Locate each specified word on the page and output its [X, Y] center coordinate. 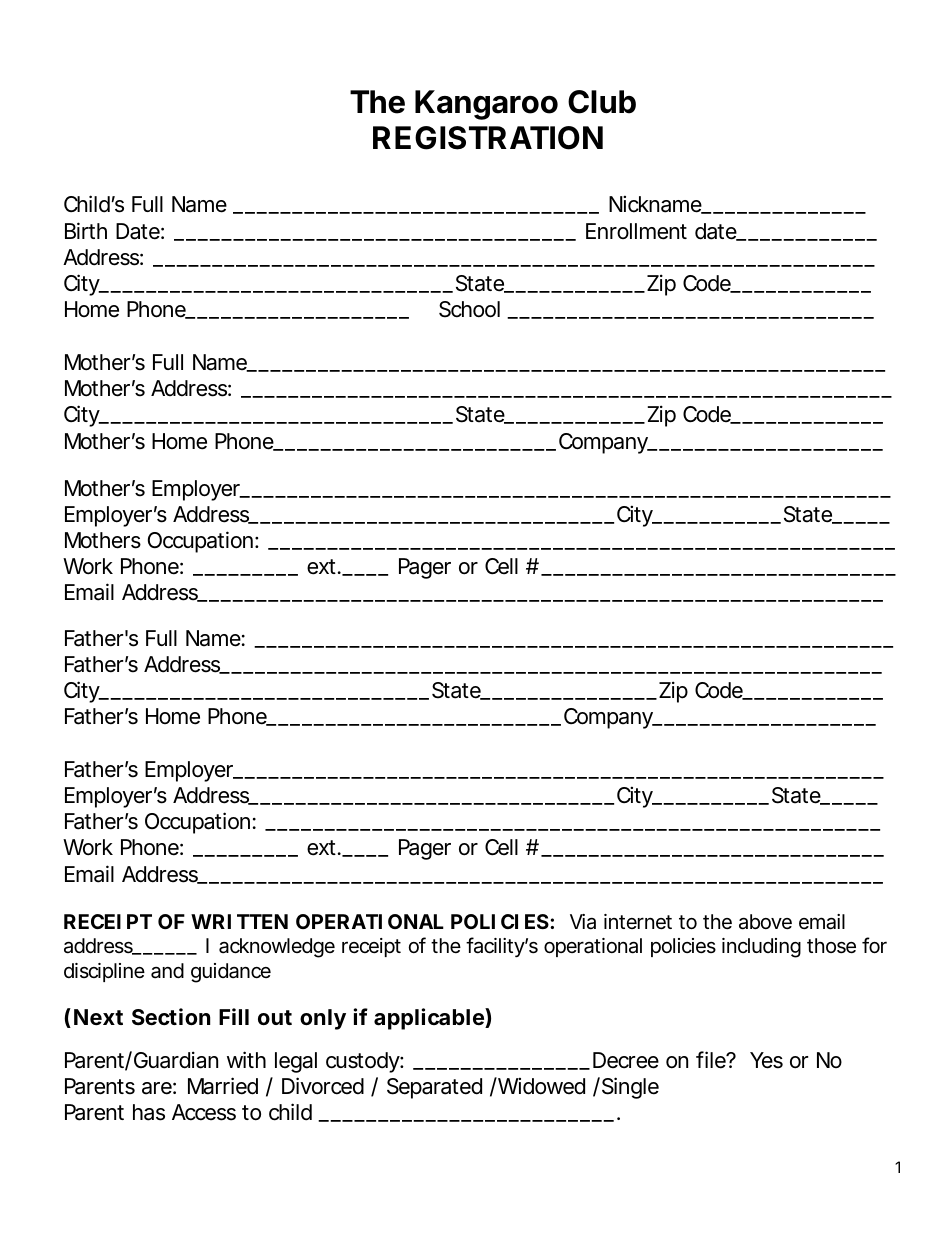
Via [583, 922]
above [765, 922]
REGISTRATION [488, 138]
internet [638, 922]
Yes [766, 1060]
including [761, 948]
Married [223, 1086]
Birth [86, 230]
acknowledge [277, 948]
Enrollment [636, 231]
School [469, 309]
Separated [434, 1088]
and [167, 971]
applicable [430, 1019]
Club [602, 102]
